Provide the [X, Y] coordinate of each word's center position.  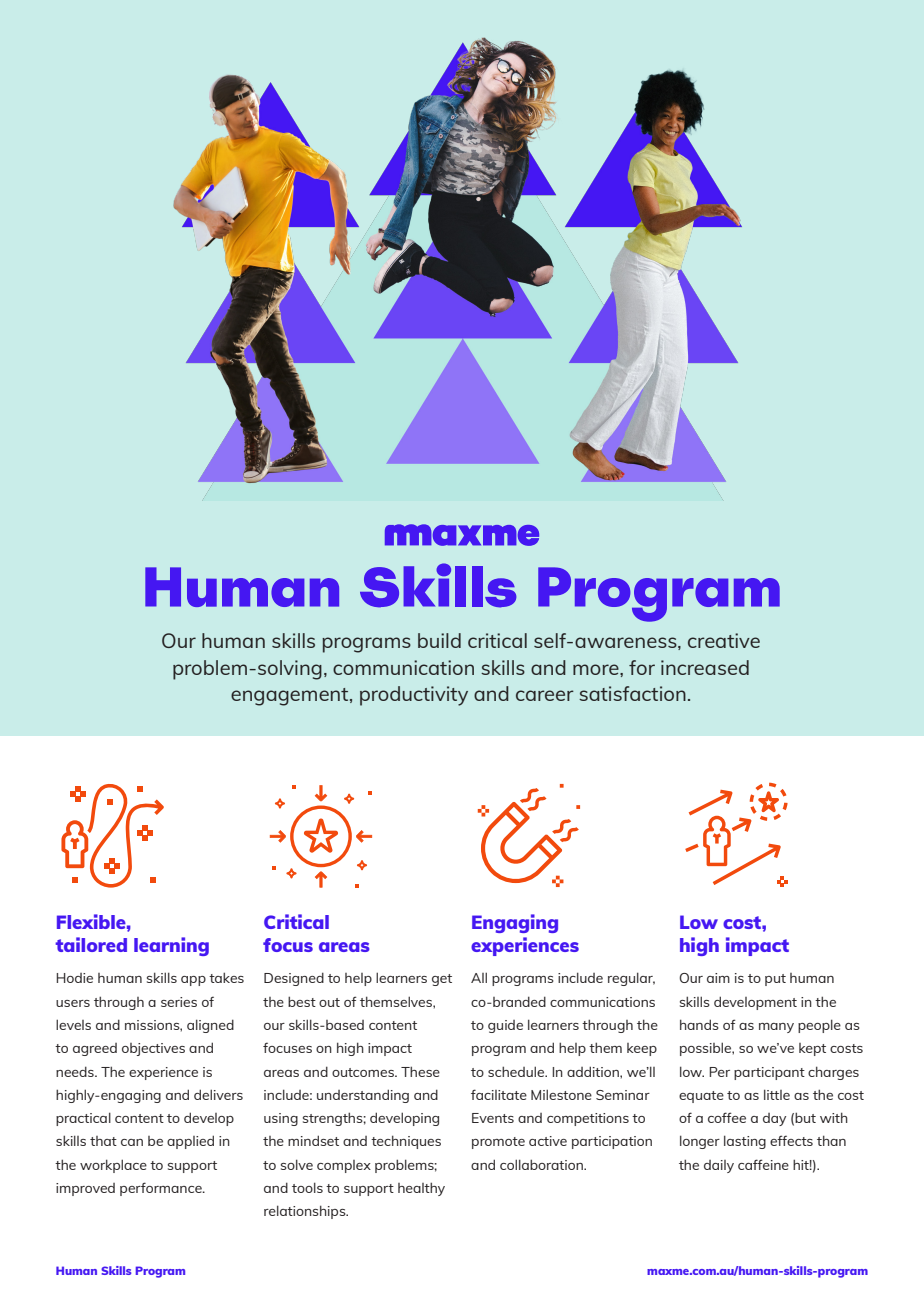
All [479, 977]
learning [171, 946]
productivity [414, 696]
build [439, 640]
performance [162, 1189]
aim [718, 978]
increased [705, 667]
